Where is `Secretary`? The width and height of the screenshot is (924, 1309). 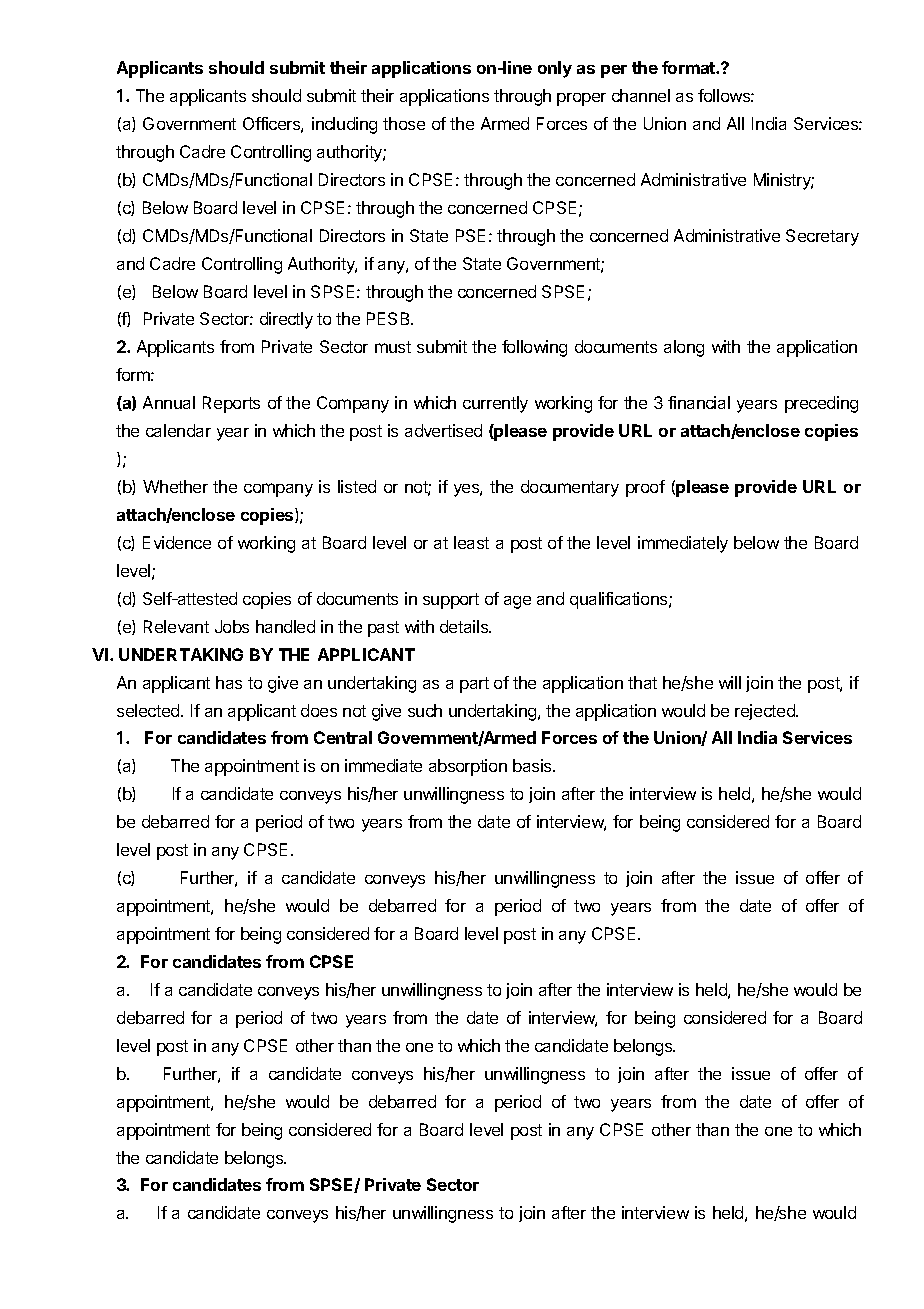
Secretary is located at coordinates (822, 237).
